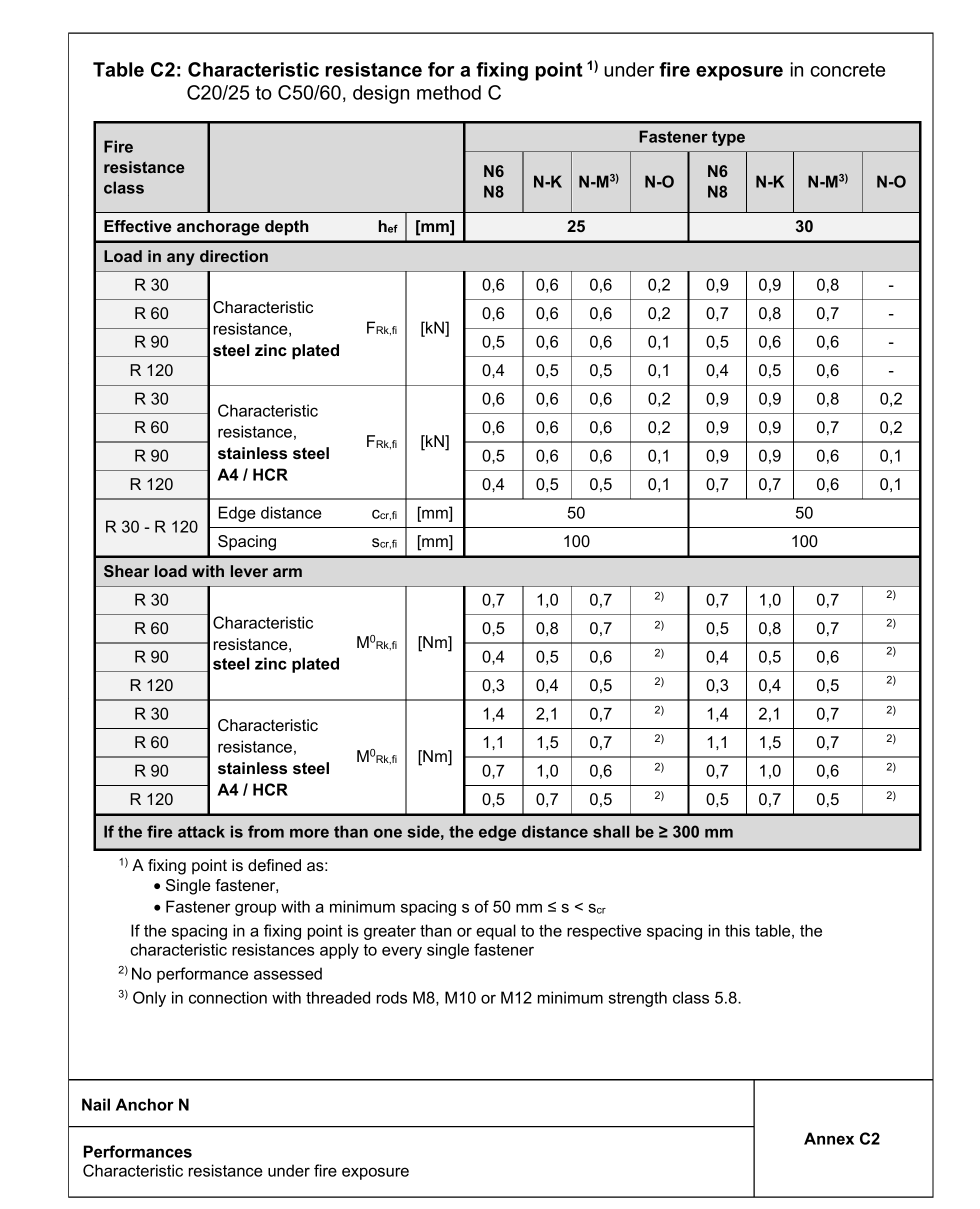 The image size is (980, 1209). I want to click on Shear, so click(126, 571).
